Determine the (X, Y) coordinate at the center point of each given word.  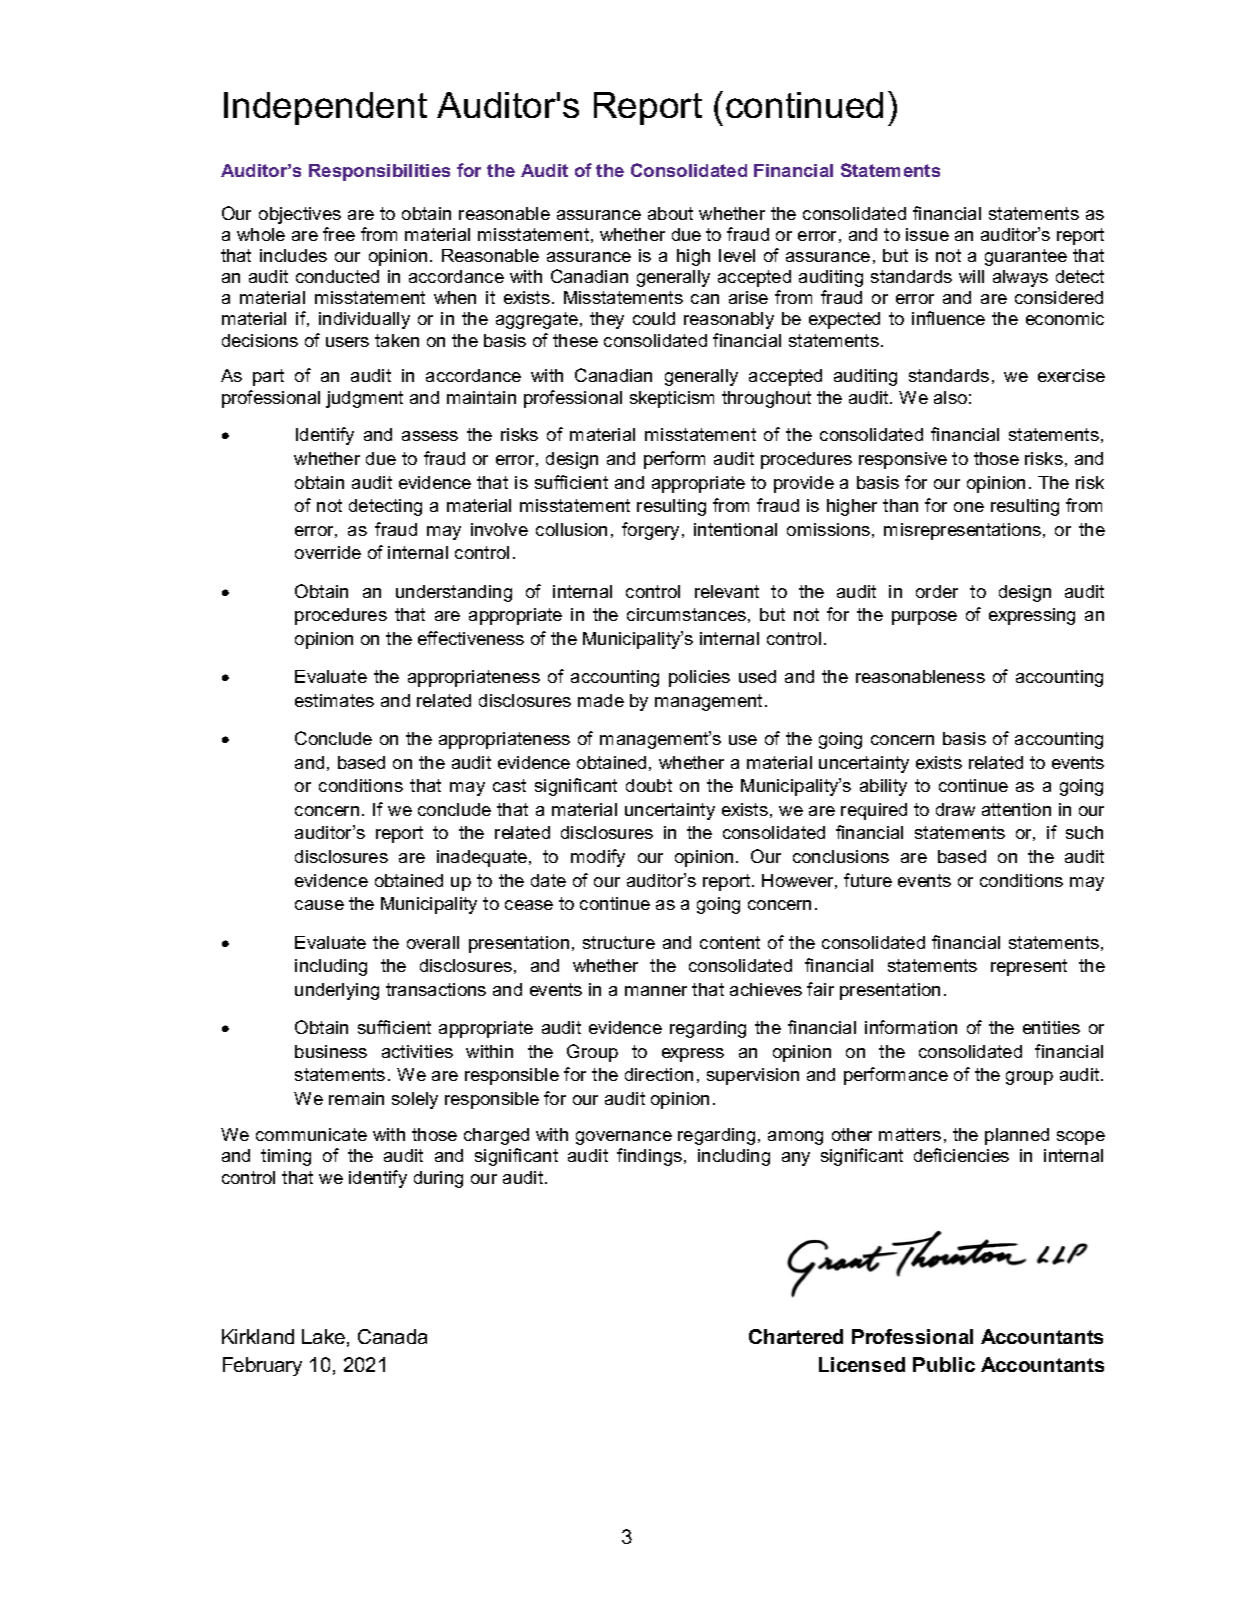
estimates (334, 700)
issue (927, 234)
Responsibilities (379, 172)
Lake (323, 1336)
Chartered (796, 1336)
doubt (649, 785)
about (670, 213)
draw (955, 809)
